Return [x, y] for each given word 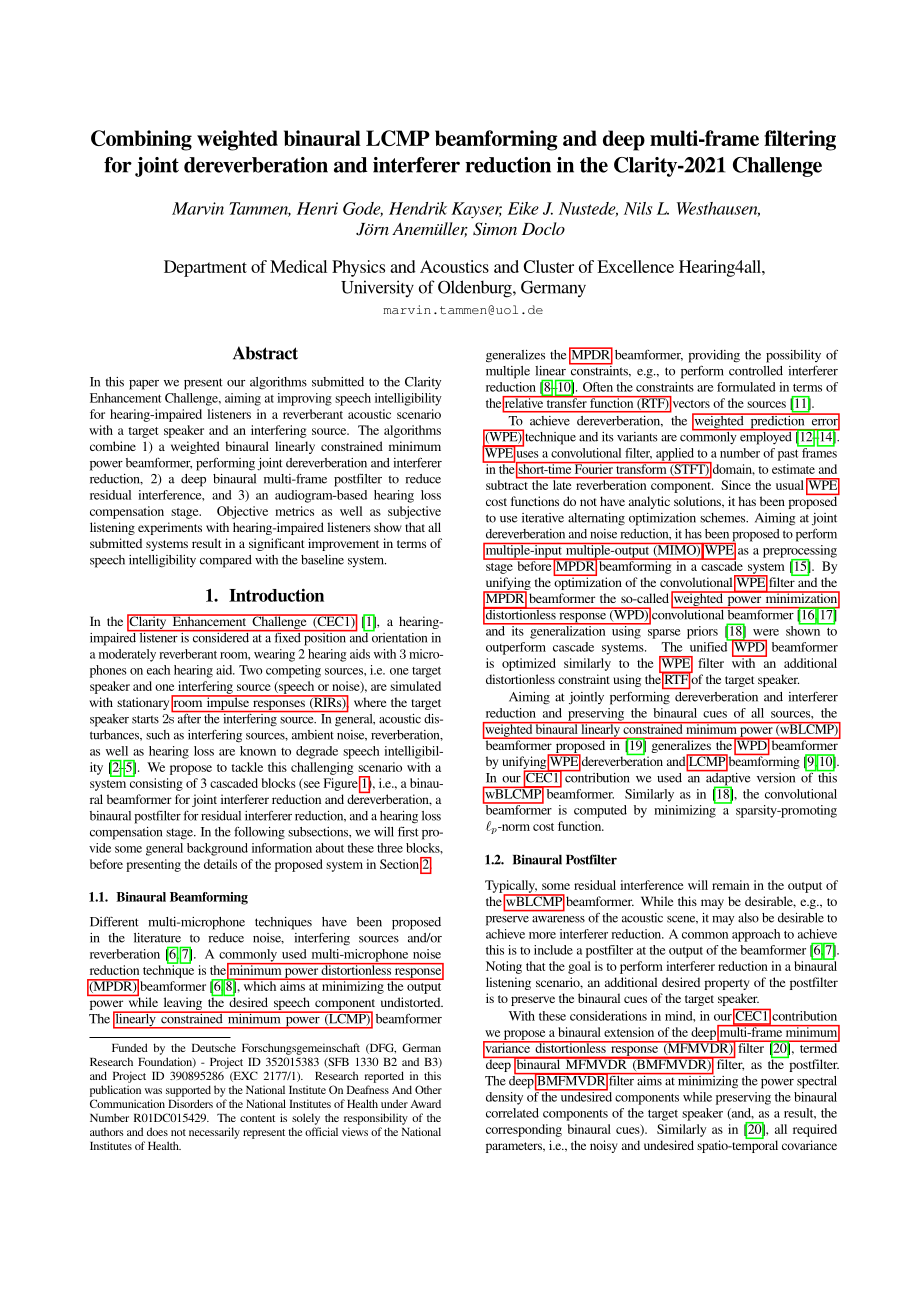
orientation [398, 636]
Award [425, 1104]
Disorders [190, 1103]
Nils [638, 208]
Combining [141, 140]
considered [220, 636]
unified [710, 646]
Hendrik [418, 208]
